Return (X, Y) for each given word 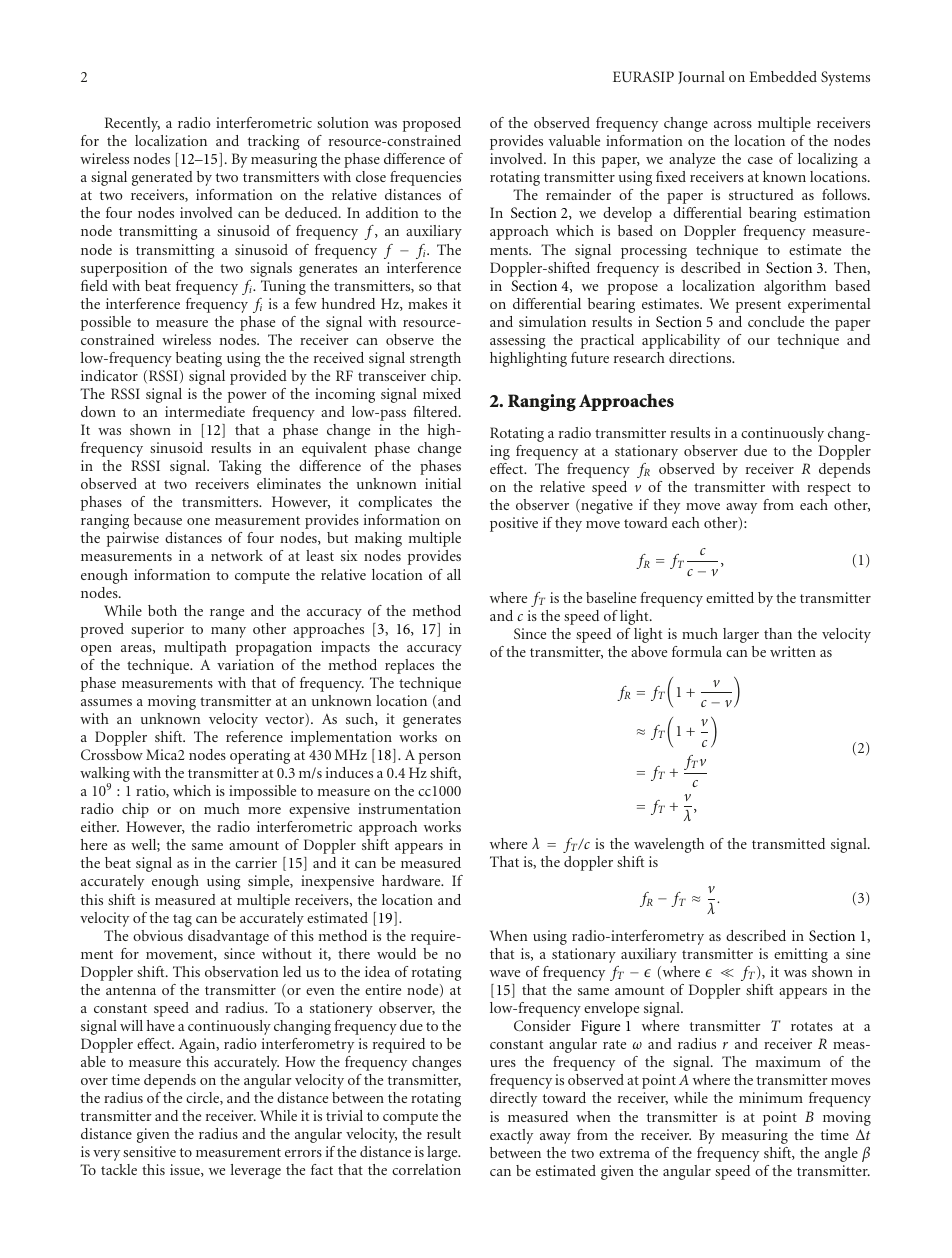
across (733, 124)
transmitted (788, 843)
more (264, 810)
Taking (240, 467)
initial (443, 483)
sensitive (149, 1151)
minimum (771, 1097)
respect (829, 489)
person (440, 758)
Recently (132, 124)
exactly (511, 1136)
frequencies (425, 178)
